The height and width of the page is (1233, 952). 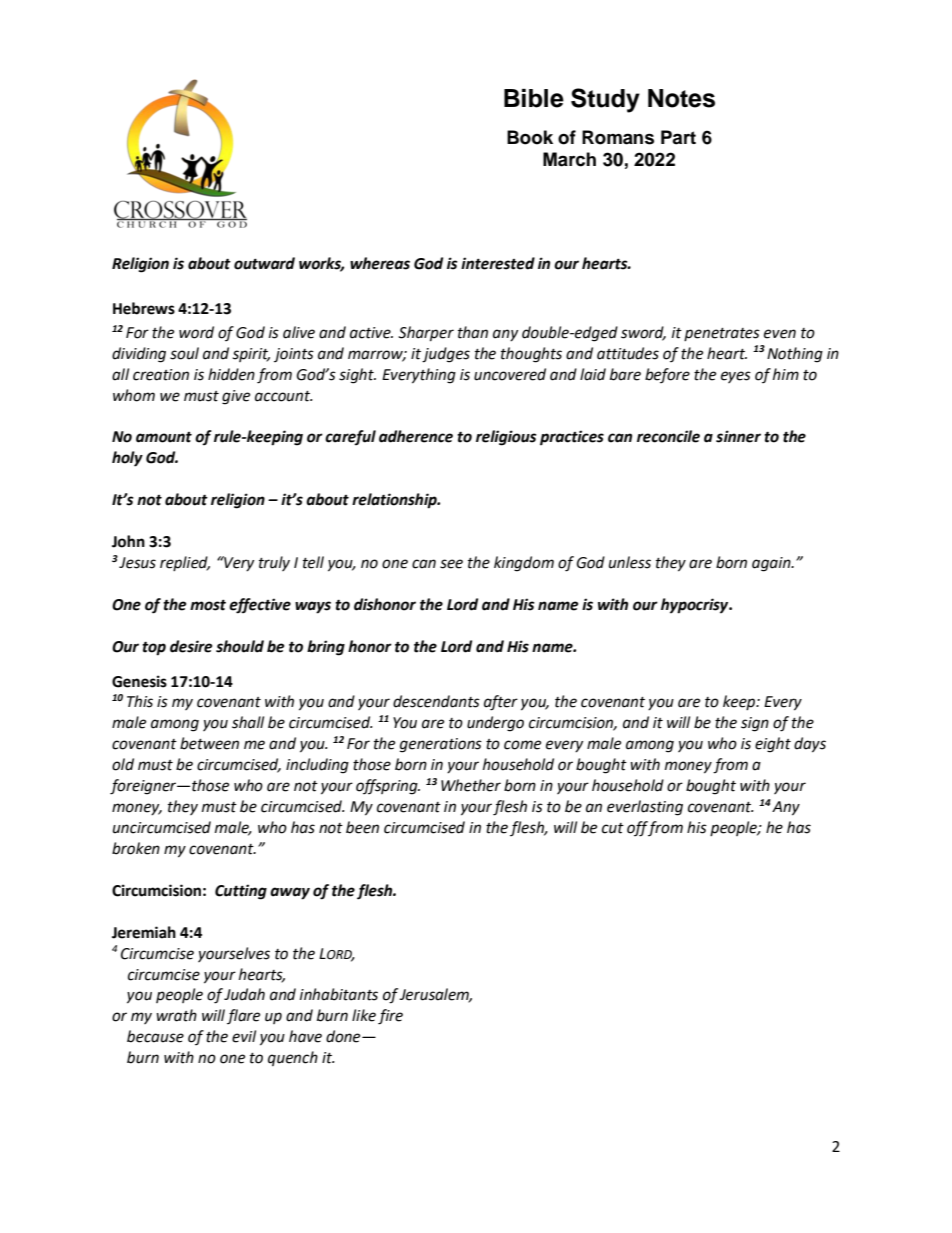 What do you see at coordinates (390, 1017) in the page?
I see `fire` at bounding box center [390, 1017].
